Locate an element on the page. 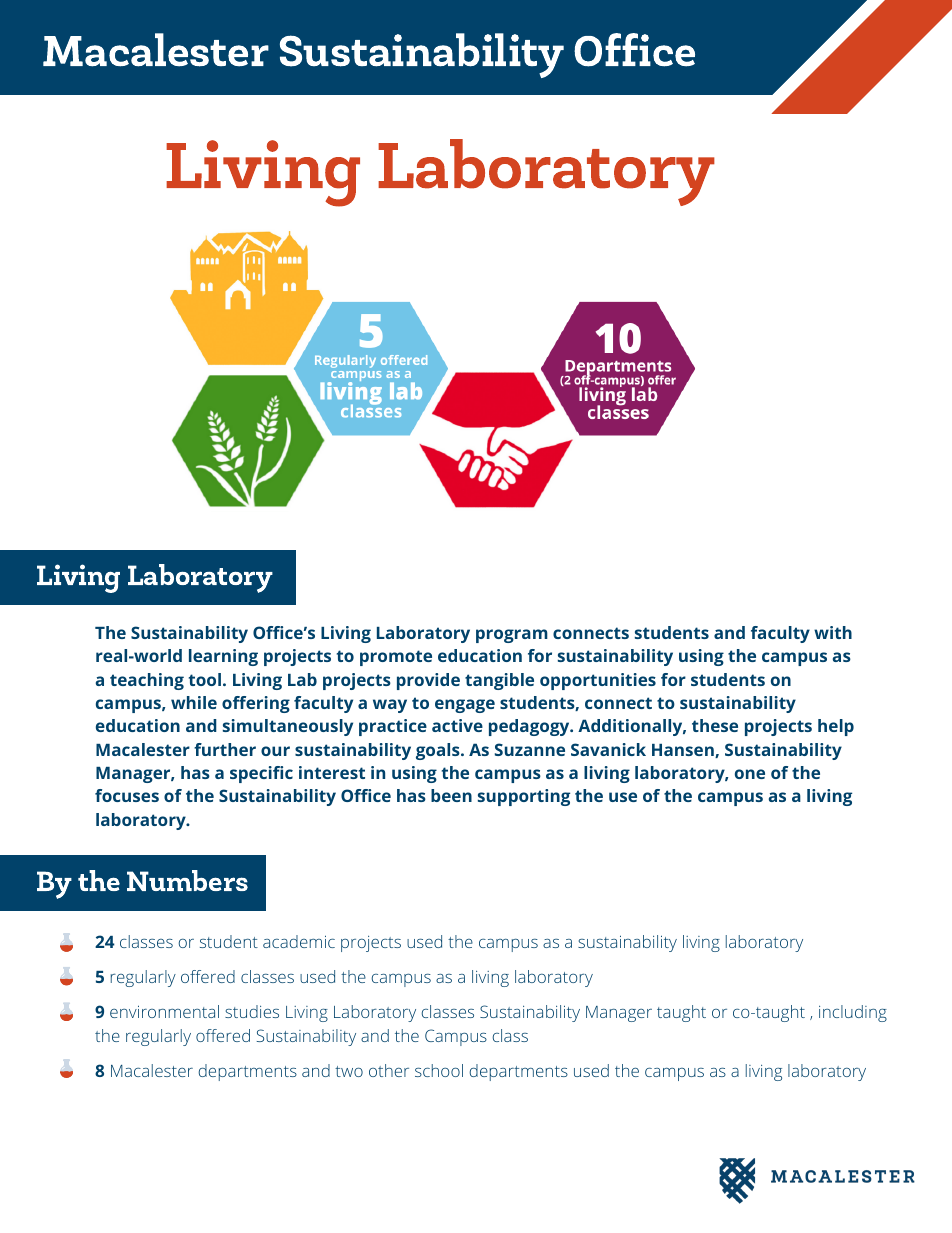  Suzanne is located at coordinates (530, 749).
